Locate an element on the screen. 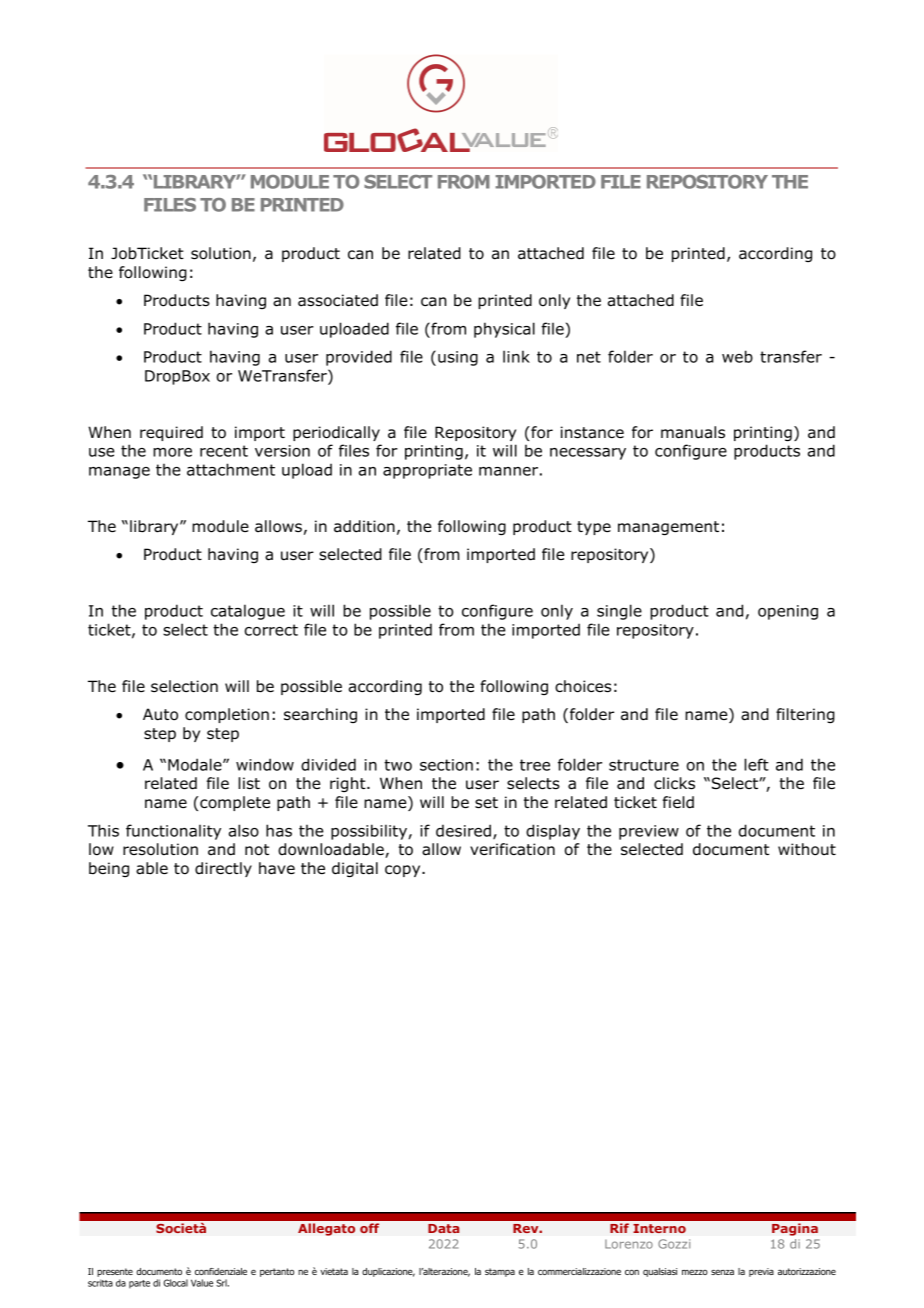 This screenshot has width=924, height=1308. Data is located at coordinates (443, 1228).
